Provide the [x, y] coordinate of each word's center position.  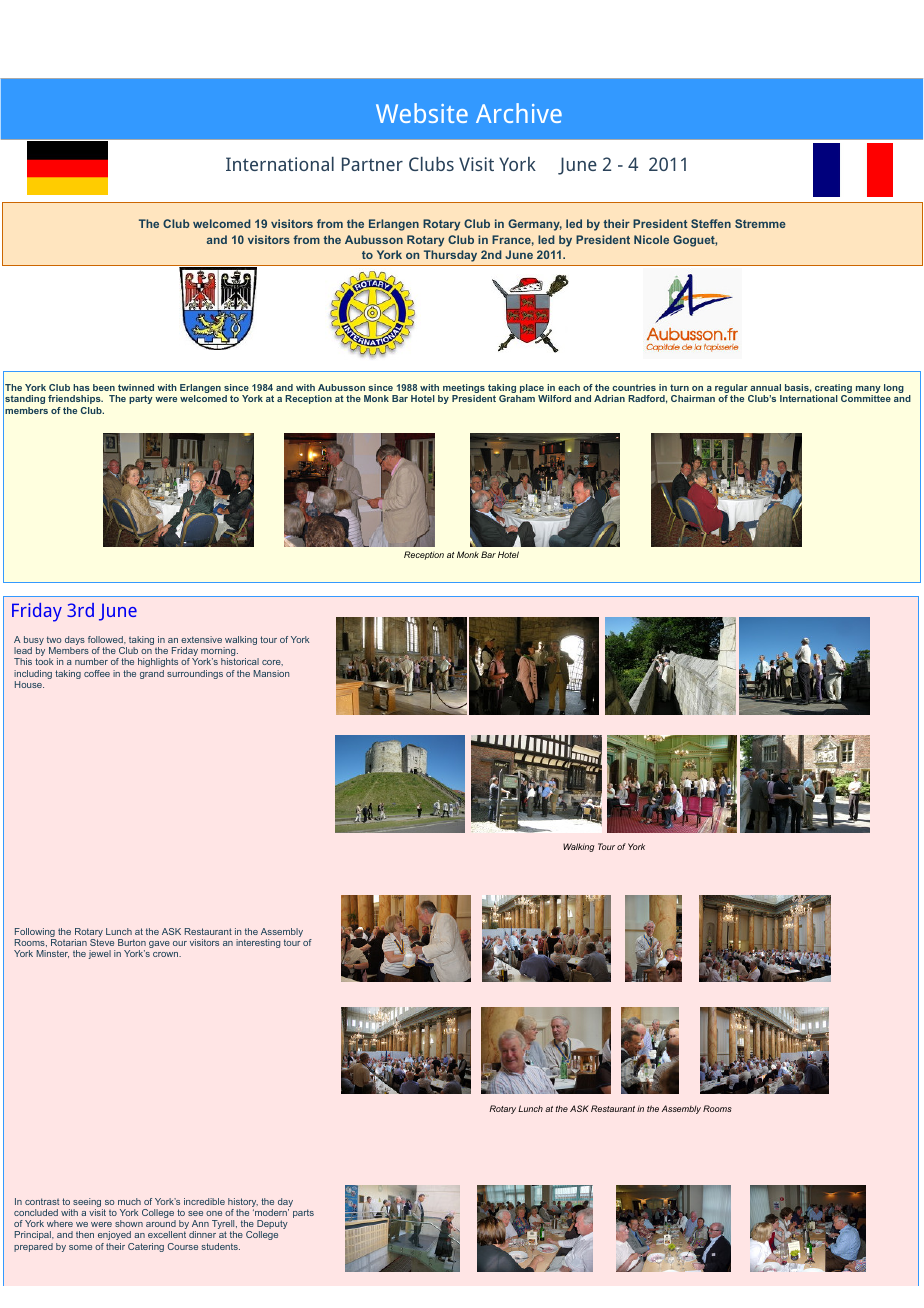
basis [797, 387]
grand [152, 674]
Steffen [711, 223]
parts [303, 1213]
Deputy [272, 1226]
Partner [372, 164]
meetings [464, 390]
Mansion [271, 673]
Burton [132, 942]
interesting [258, 943]
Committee [866, 398]
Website [422, 113]
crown [167, 954]
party [141, 399]
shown [129, 1223]
